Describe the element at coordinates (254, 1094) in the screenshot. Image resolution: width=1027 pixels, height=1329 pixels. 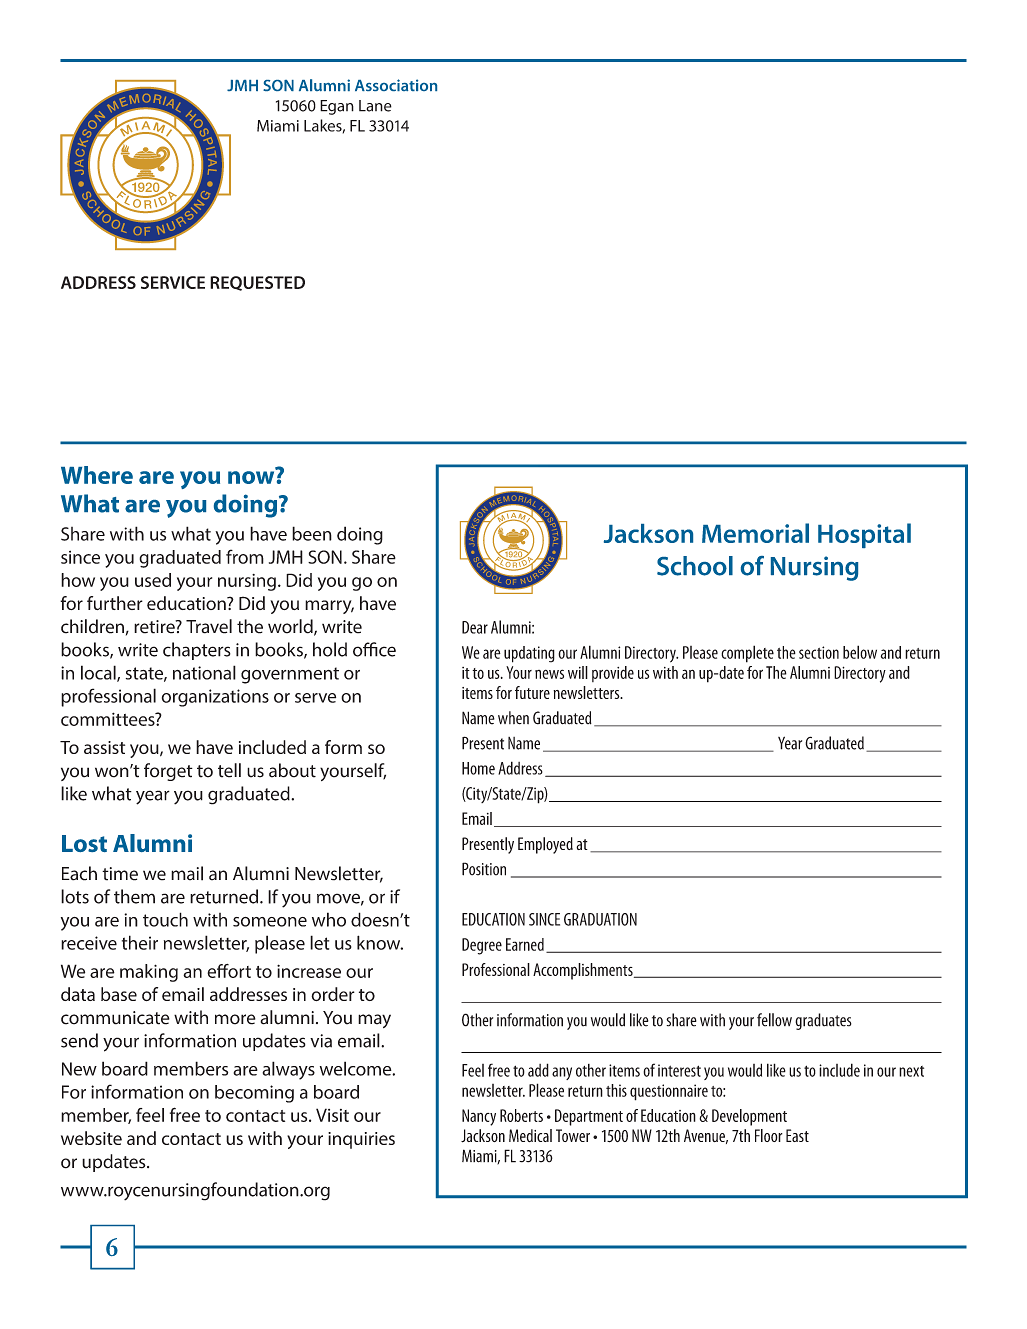
I see `becoming` at that location.
